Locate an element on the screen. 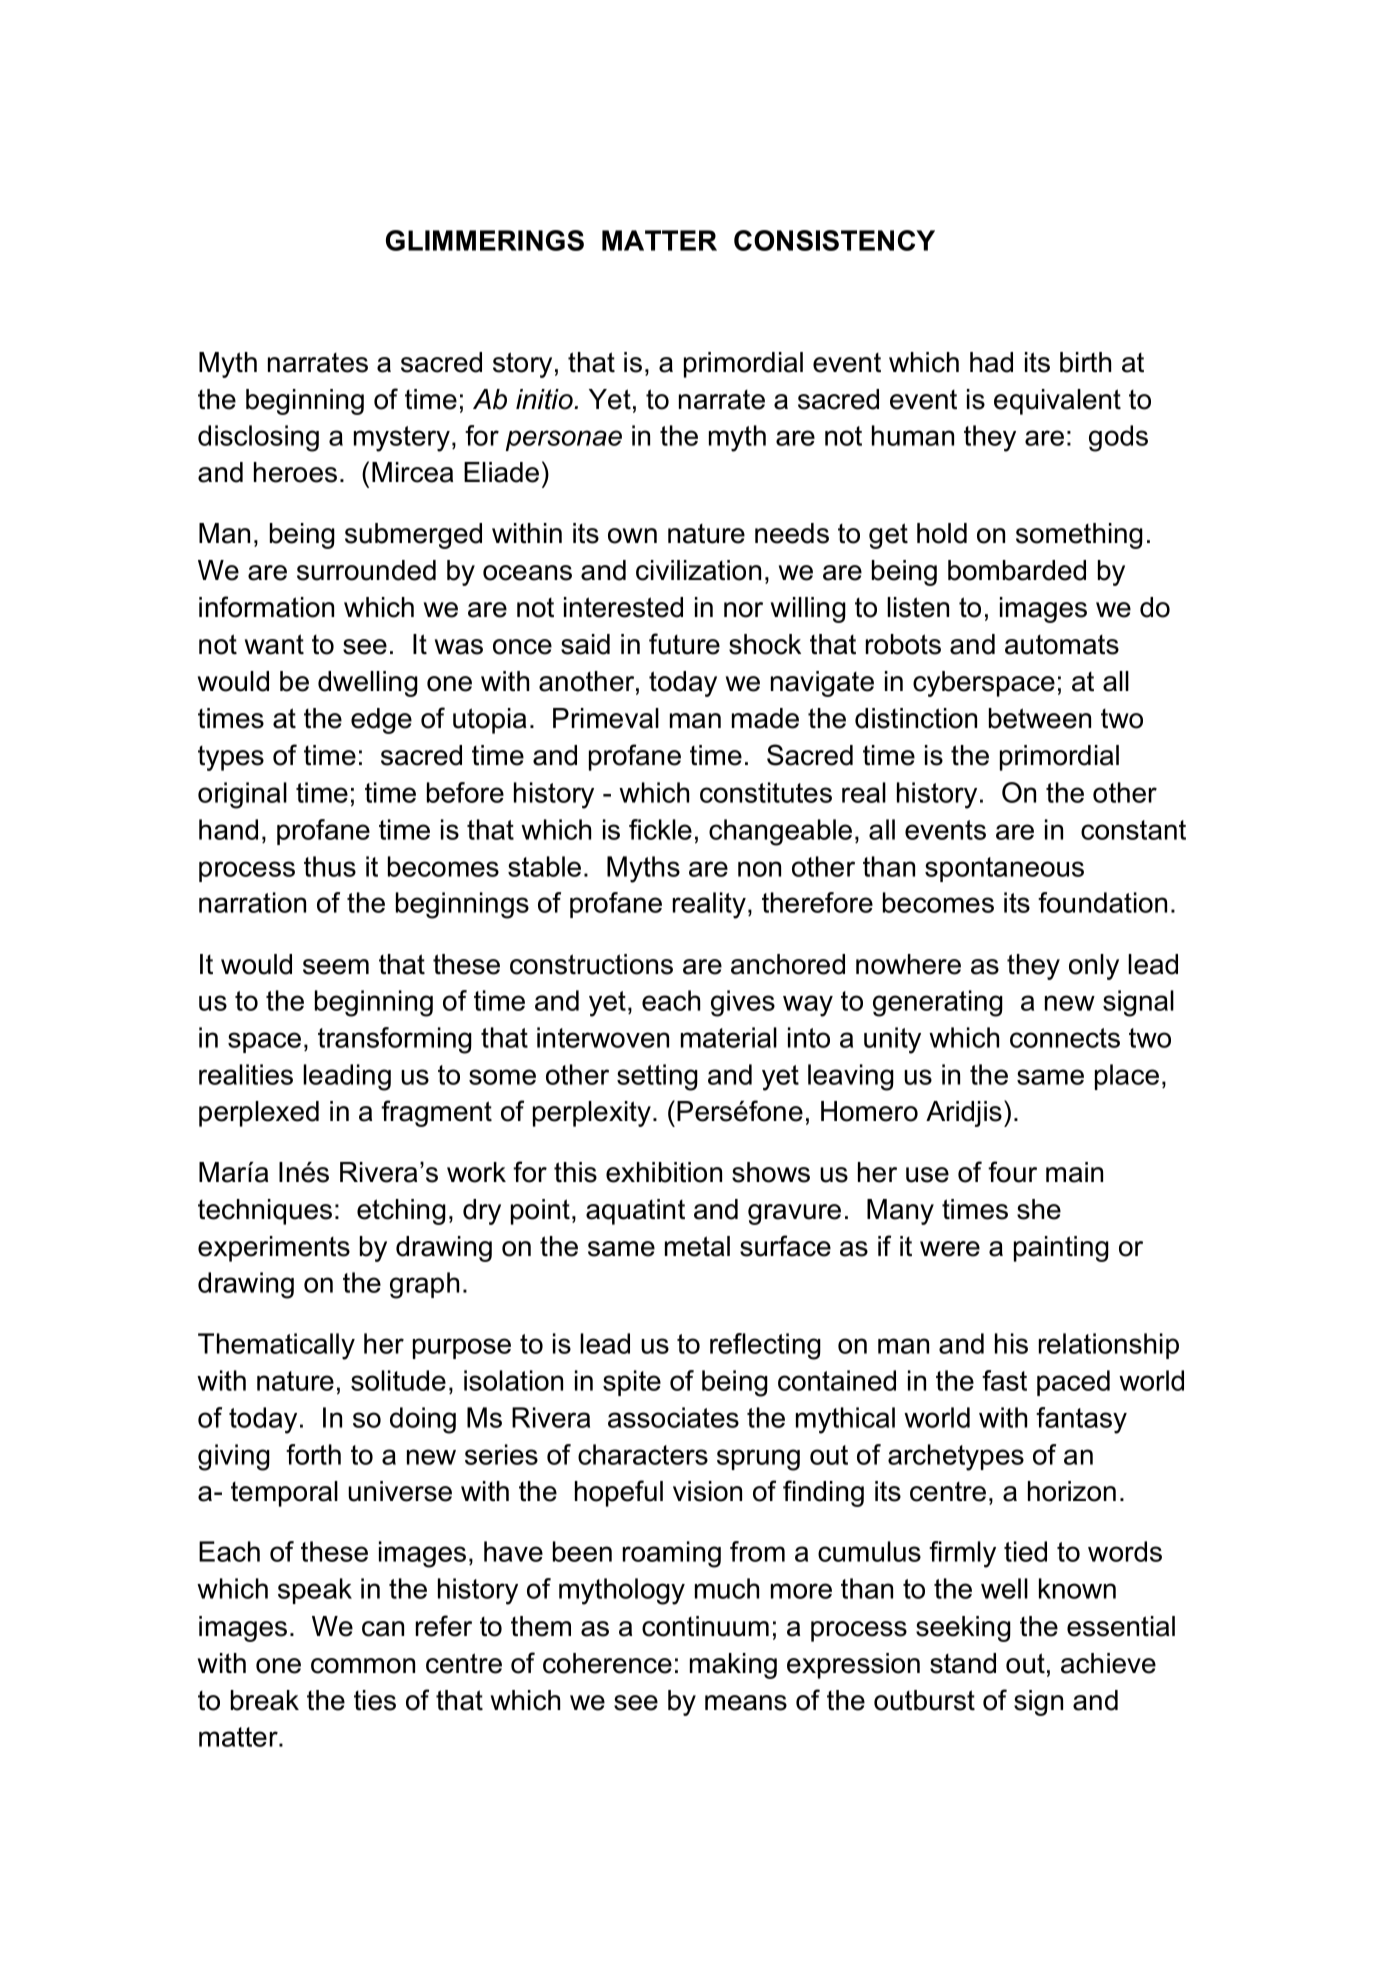 The width and height of the screenshot is (1389, 1964). gives is located at coordinates (743, 1003).
